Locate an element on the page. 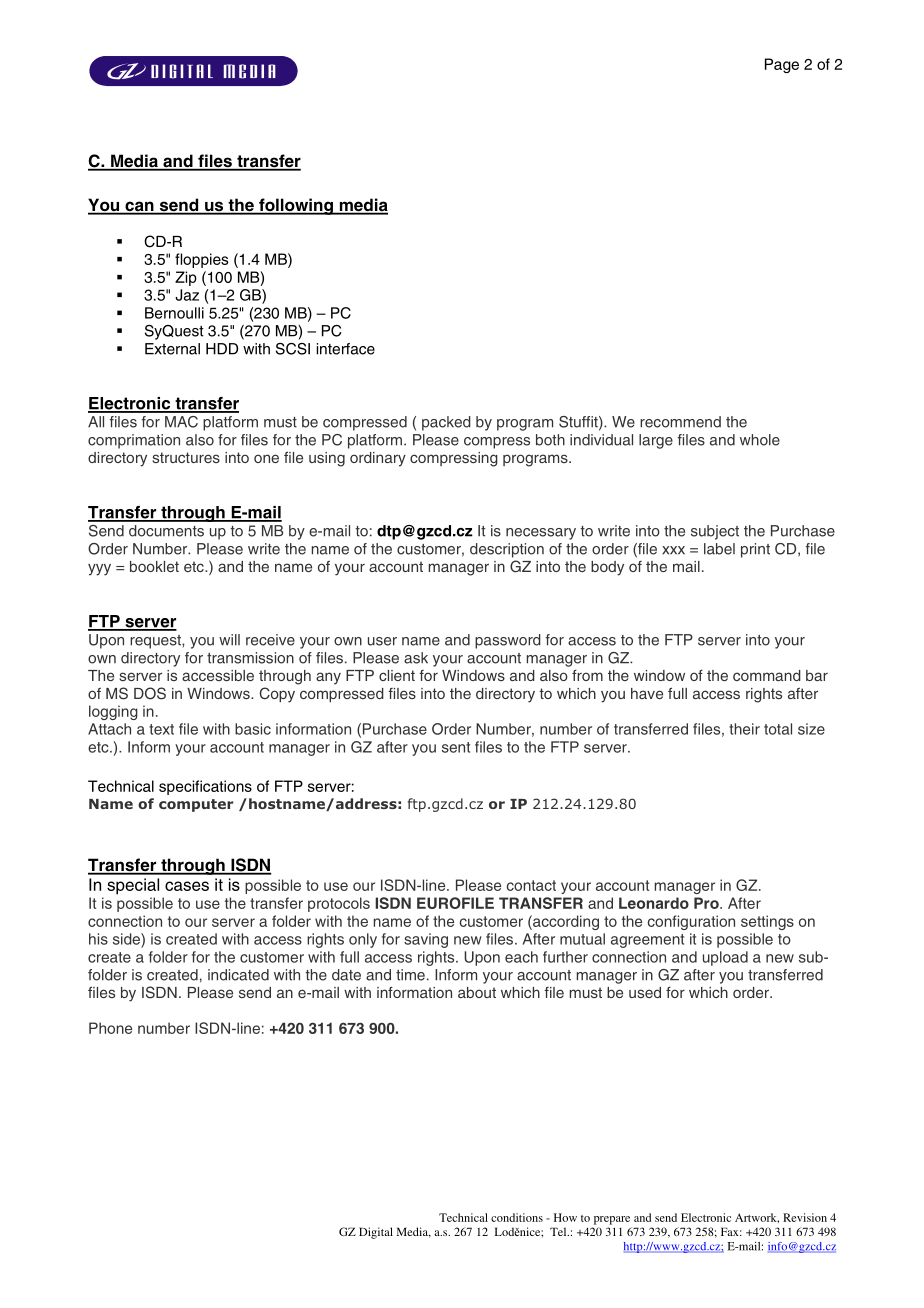 This page has height=1308, width=924. saving is located at coordinates (426, 940).
